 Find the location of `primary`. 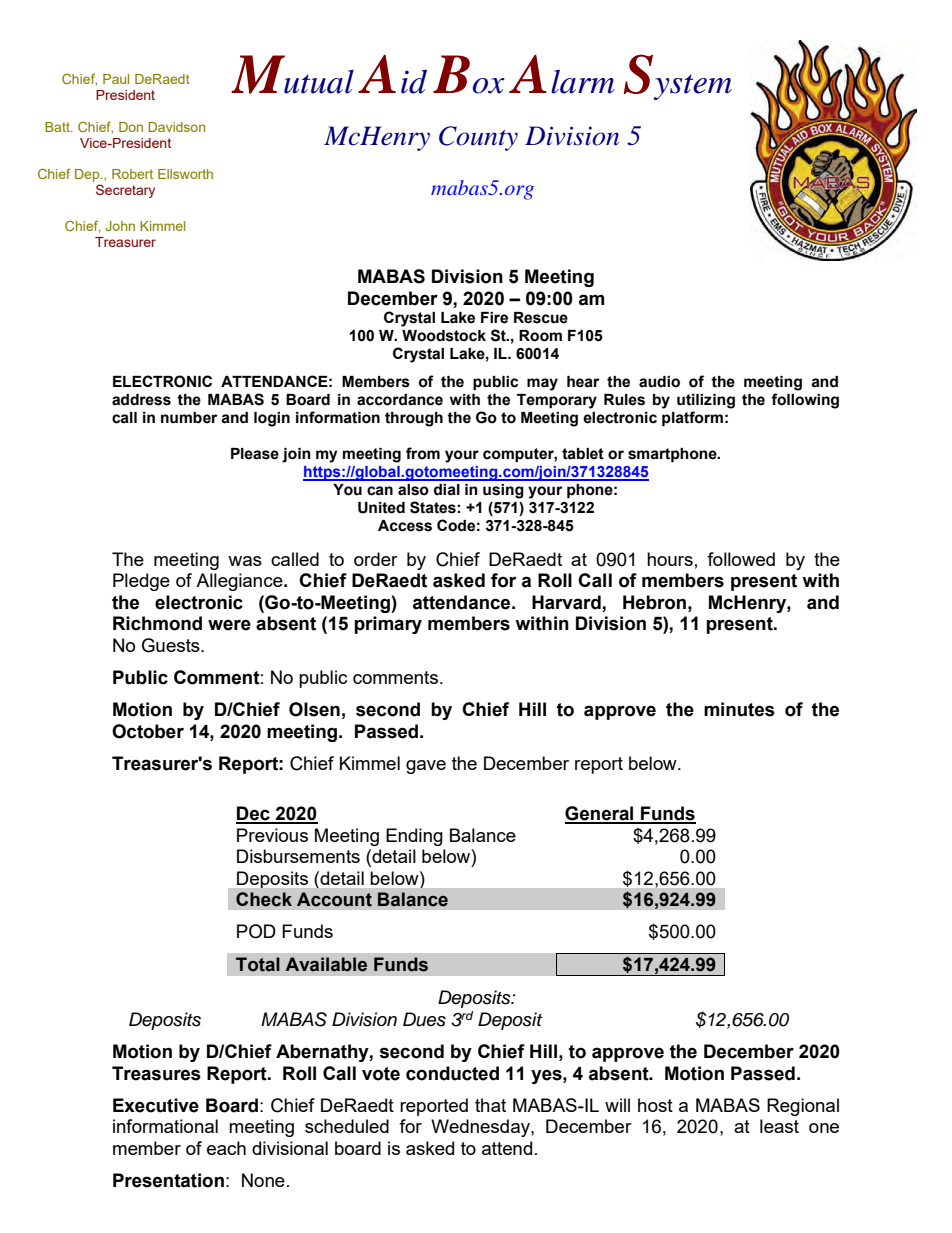

primary is located at coordinates (388, 625).
